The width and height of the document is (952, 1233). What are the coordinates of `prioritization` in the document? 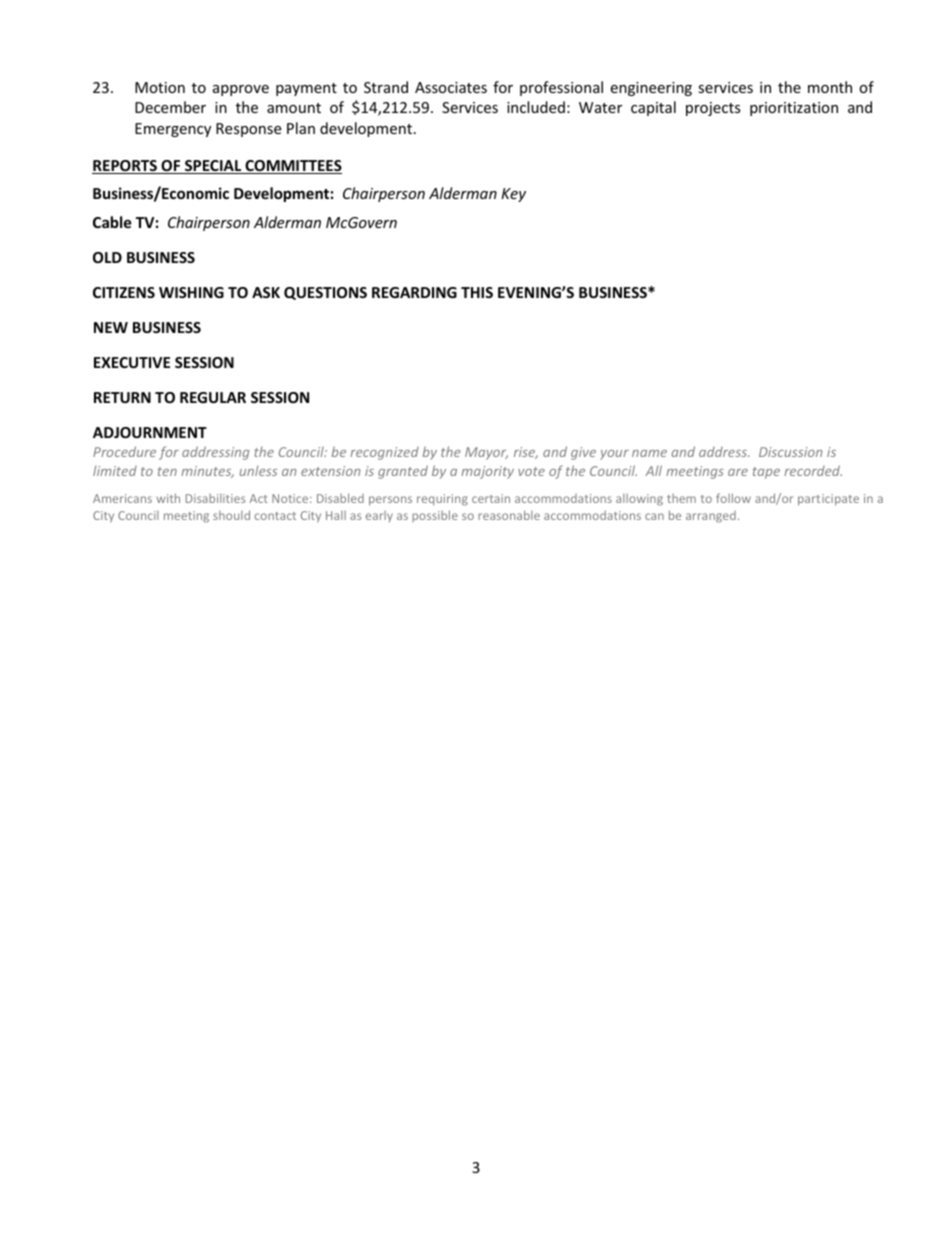 It's located at (794, 109).
